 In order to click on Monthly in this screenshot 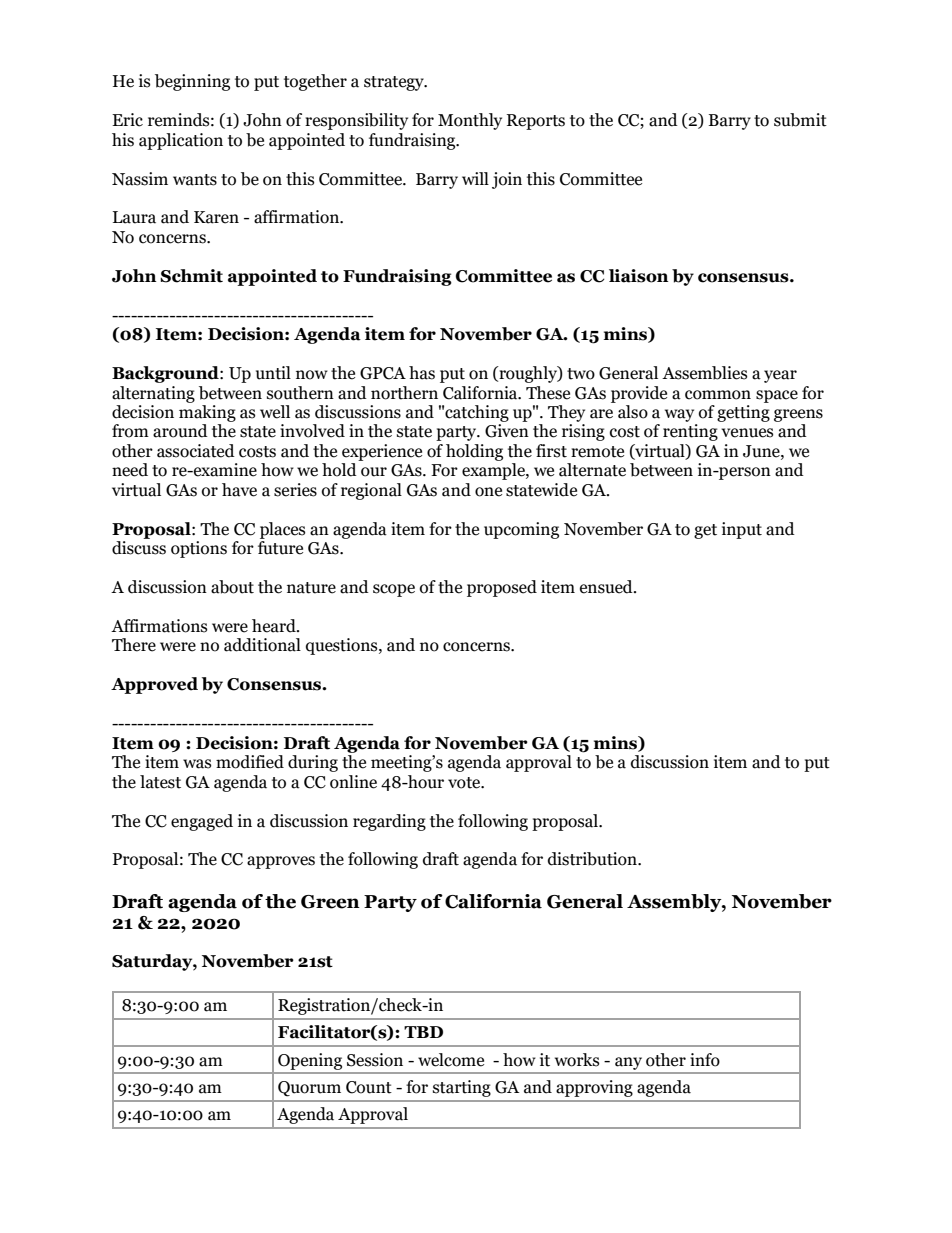, I will do `click(470, 121)`.
